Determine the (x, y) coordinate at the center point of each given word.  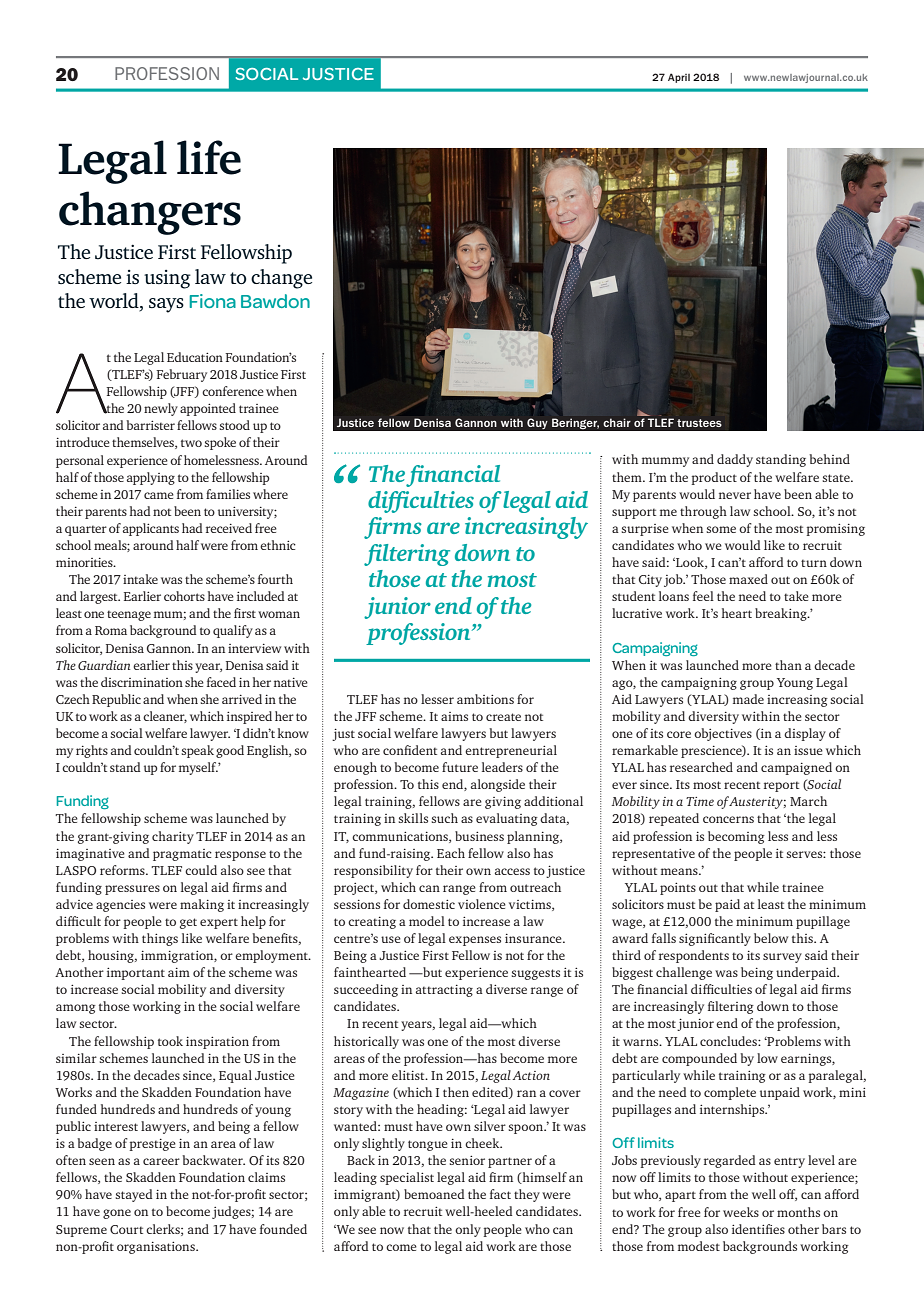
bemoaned (434, 1194)
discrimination (142, 682)
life (209, 157)
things (160, 939)
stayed (134, 1195)
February (181, 375)
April (679, 78)
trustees (699, 423)
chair (617, 422)
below (771, 938)
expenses (475, 941)
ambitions (485, 699)
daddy (735, 460)
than (788, 665)
